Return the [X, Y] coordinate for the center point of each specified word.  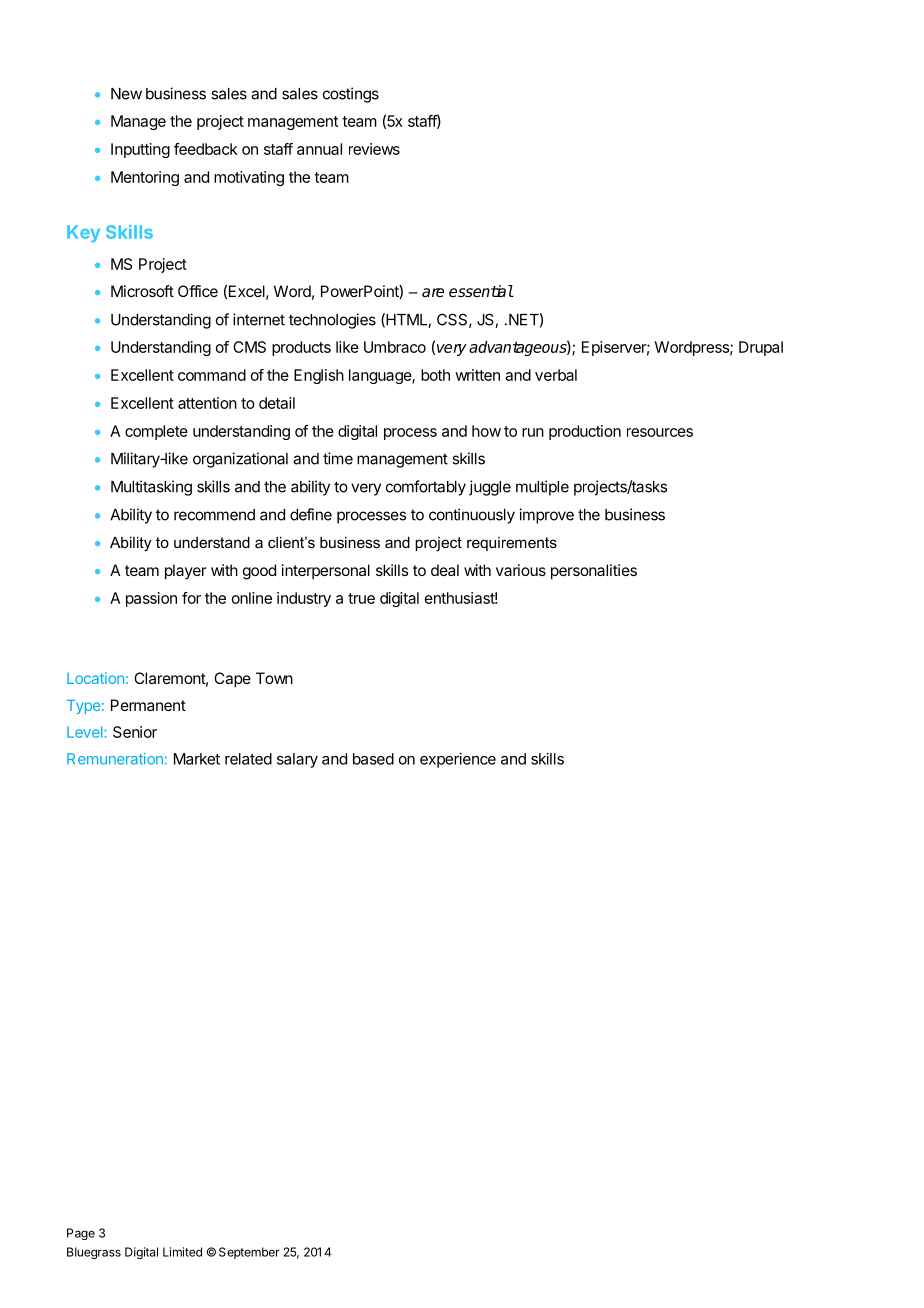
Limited [182, 1252]
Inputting [140, 150]
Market [197, 759]
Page [81, 1234]
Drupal [761, 348]
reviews [374, 149]
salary [297, 760]
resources [660, 432]
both [435, 375]
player [186, 572]
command [212, 375]
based [373, 759]
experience [458, 760]
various [521, 570]
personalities [594, 572]
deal [445, 570]
